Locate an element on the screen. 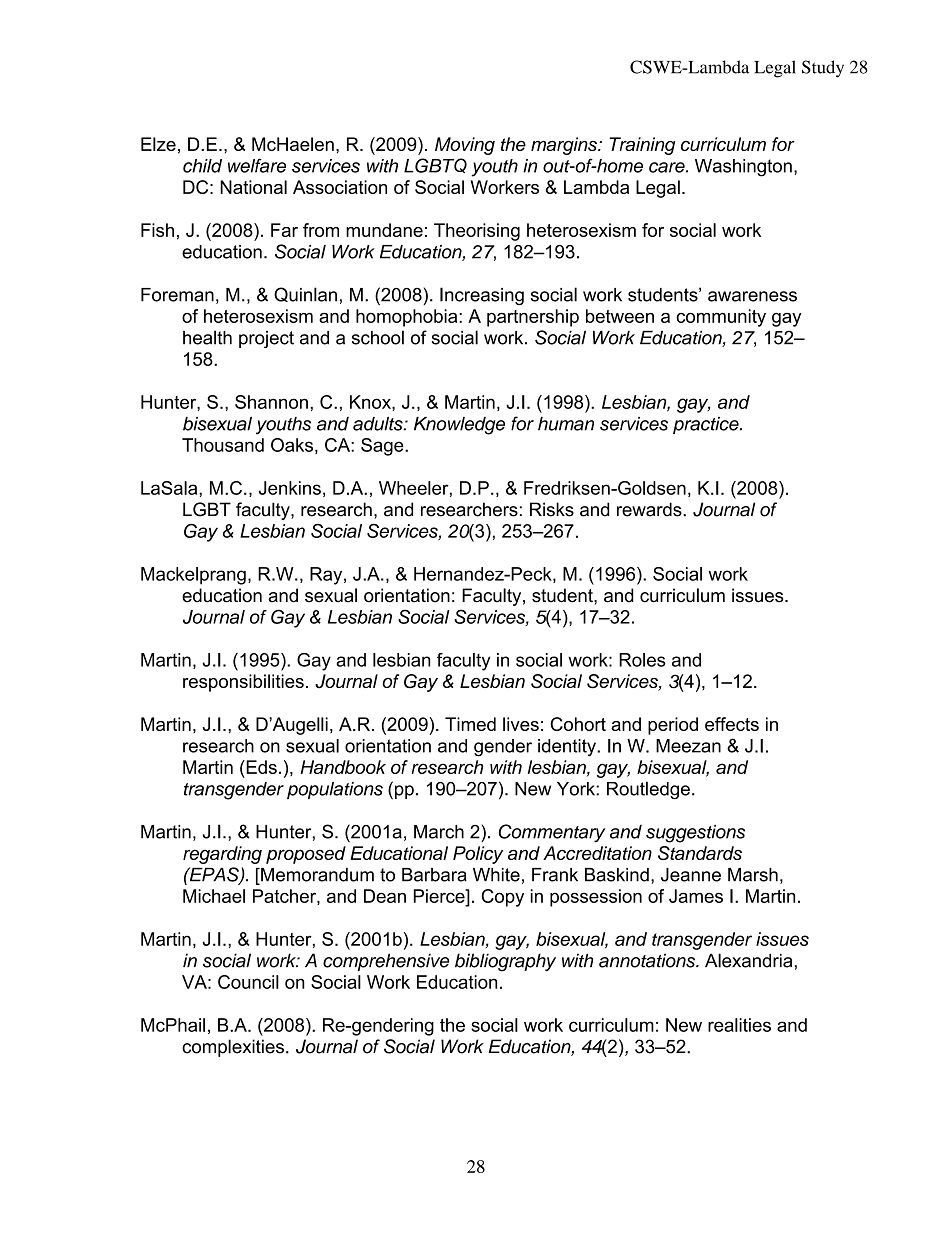 The image size is (952, 1233). Shannon is located at coordinates (271, 402).
